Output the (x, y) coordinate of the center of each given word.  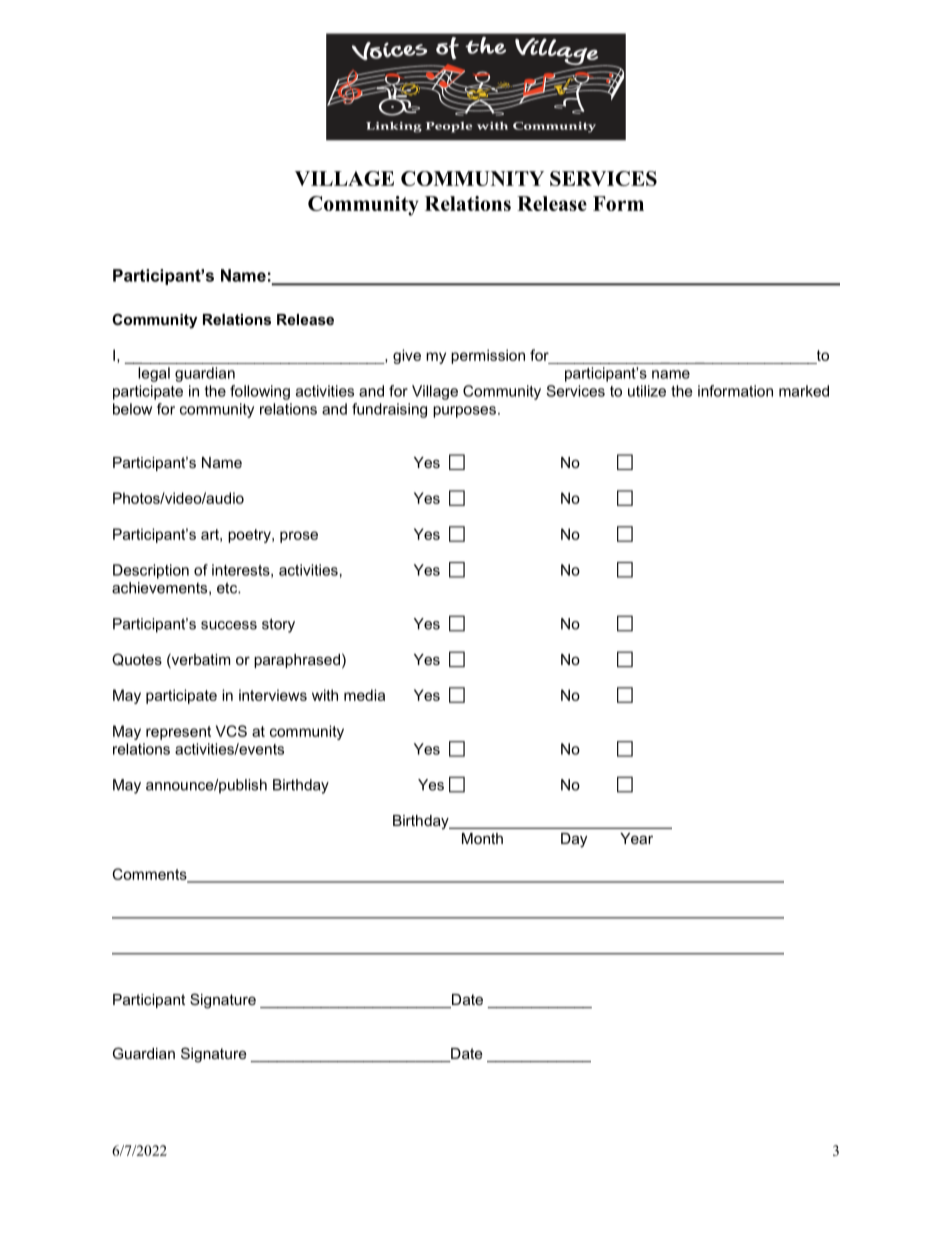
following (260, 392)
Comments (150, 875)
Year (636, 838)
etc (228, 588)
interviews (273, 695)
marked (804, 391)
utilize (647, 391)
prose (299, 537)
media (364, 695)
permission (488, 356)
